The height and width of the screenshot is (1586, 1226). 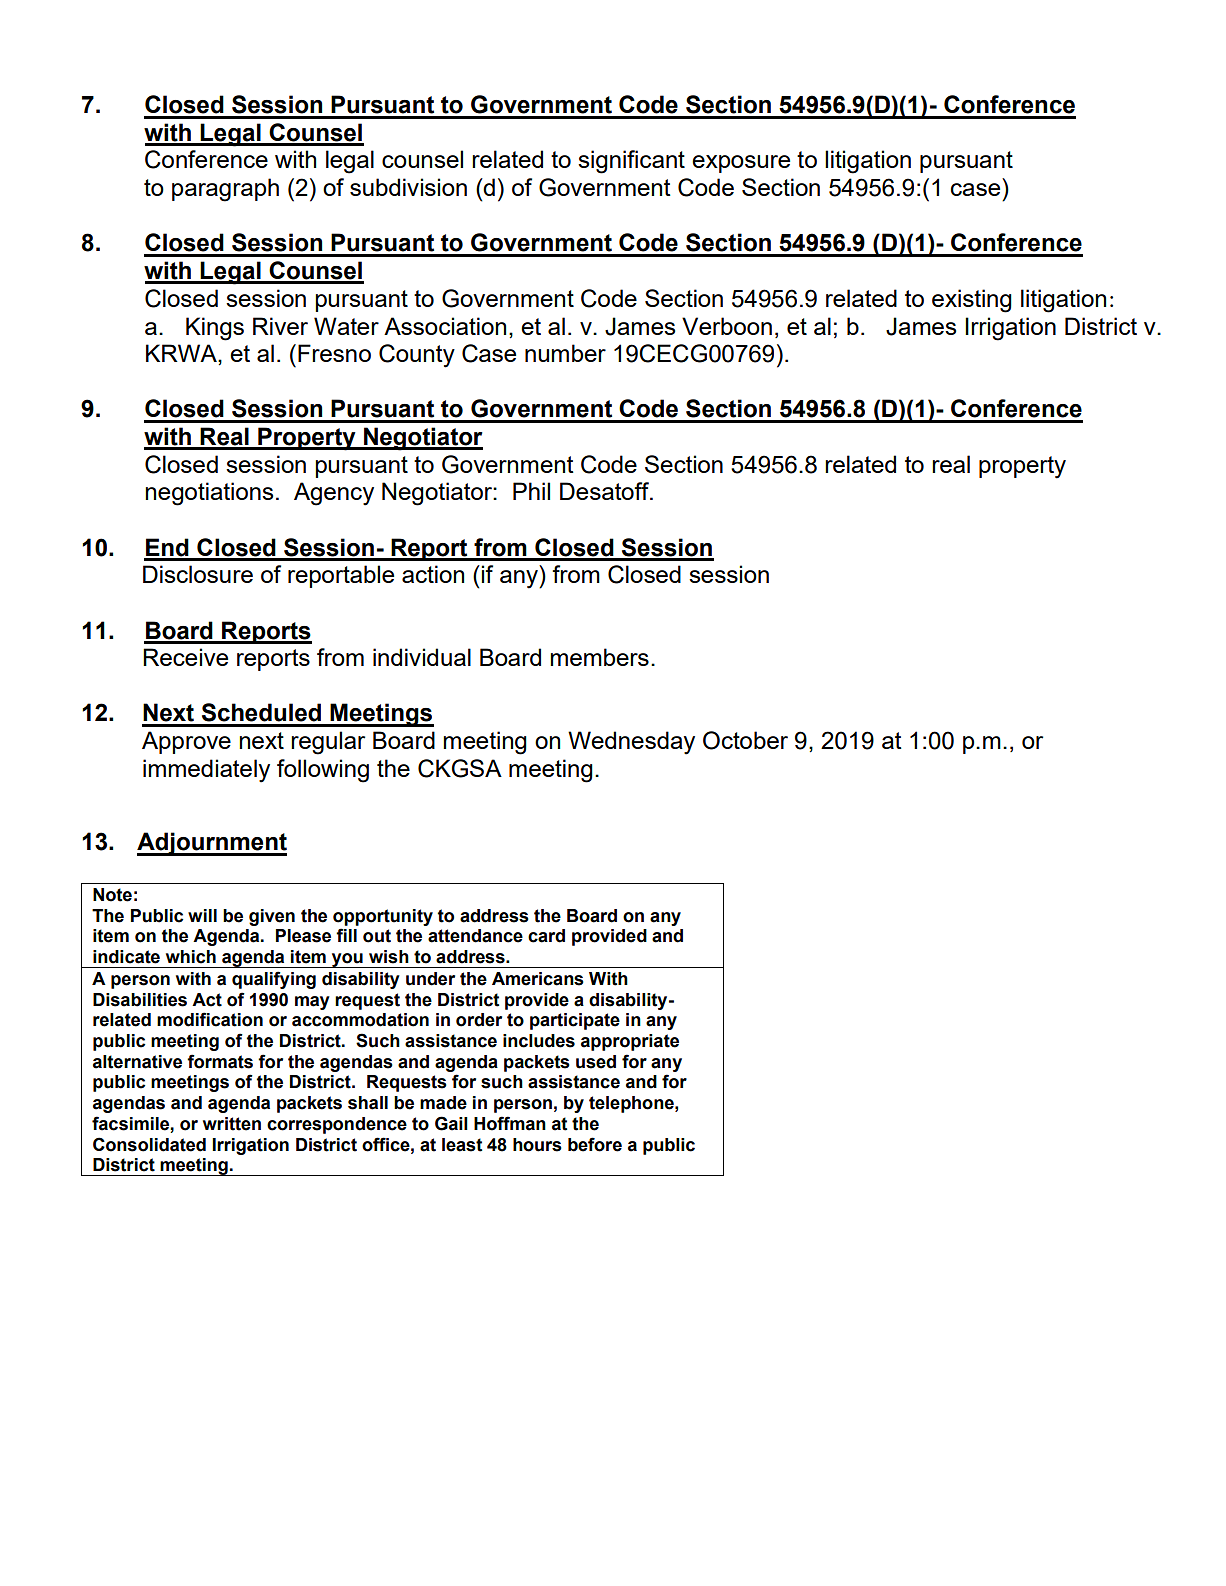 I want to click on exposure, so click(x=741, y=164).
